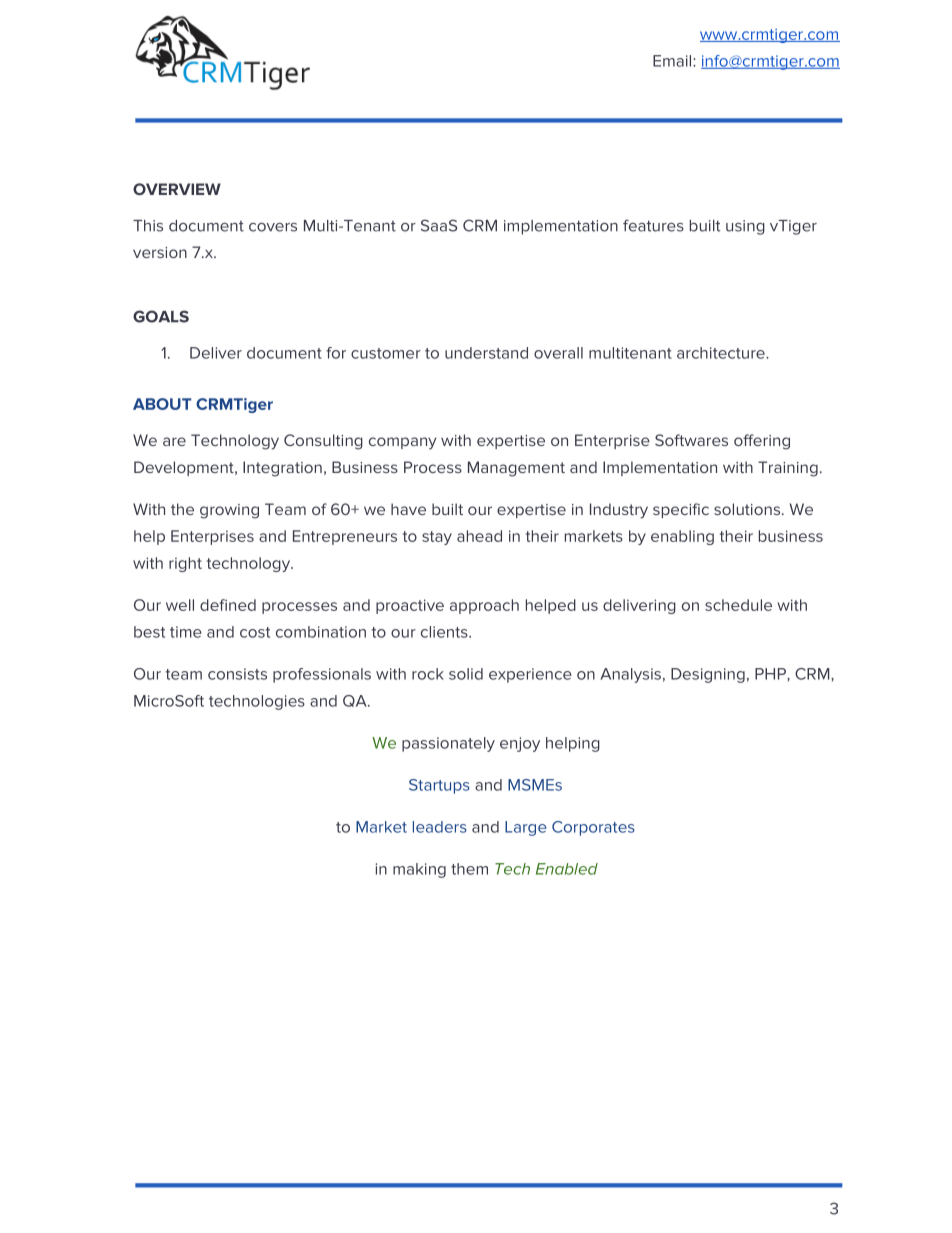  Describe the element at coordinates (593, 828) in the screenshot. I see `Corporates` at that location.
